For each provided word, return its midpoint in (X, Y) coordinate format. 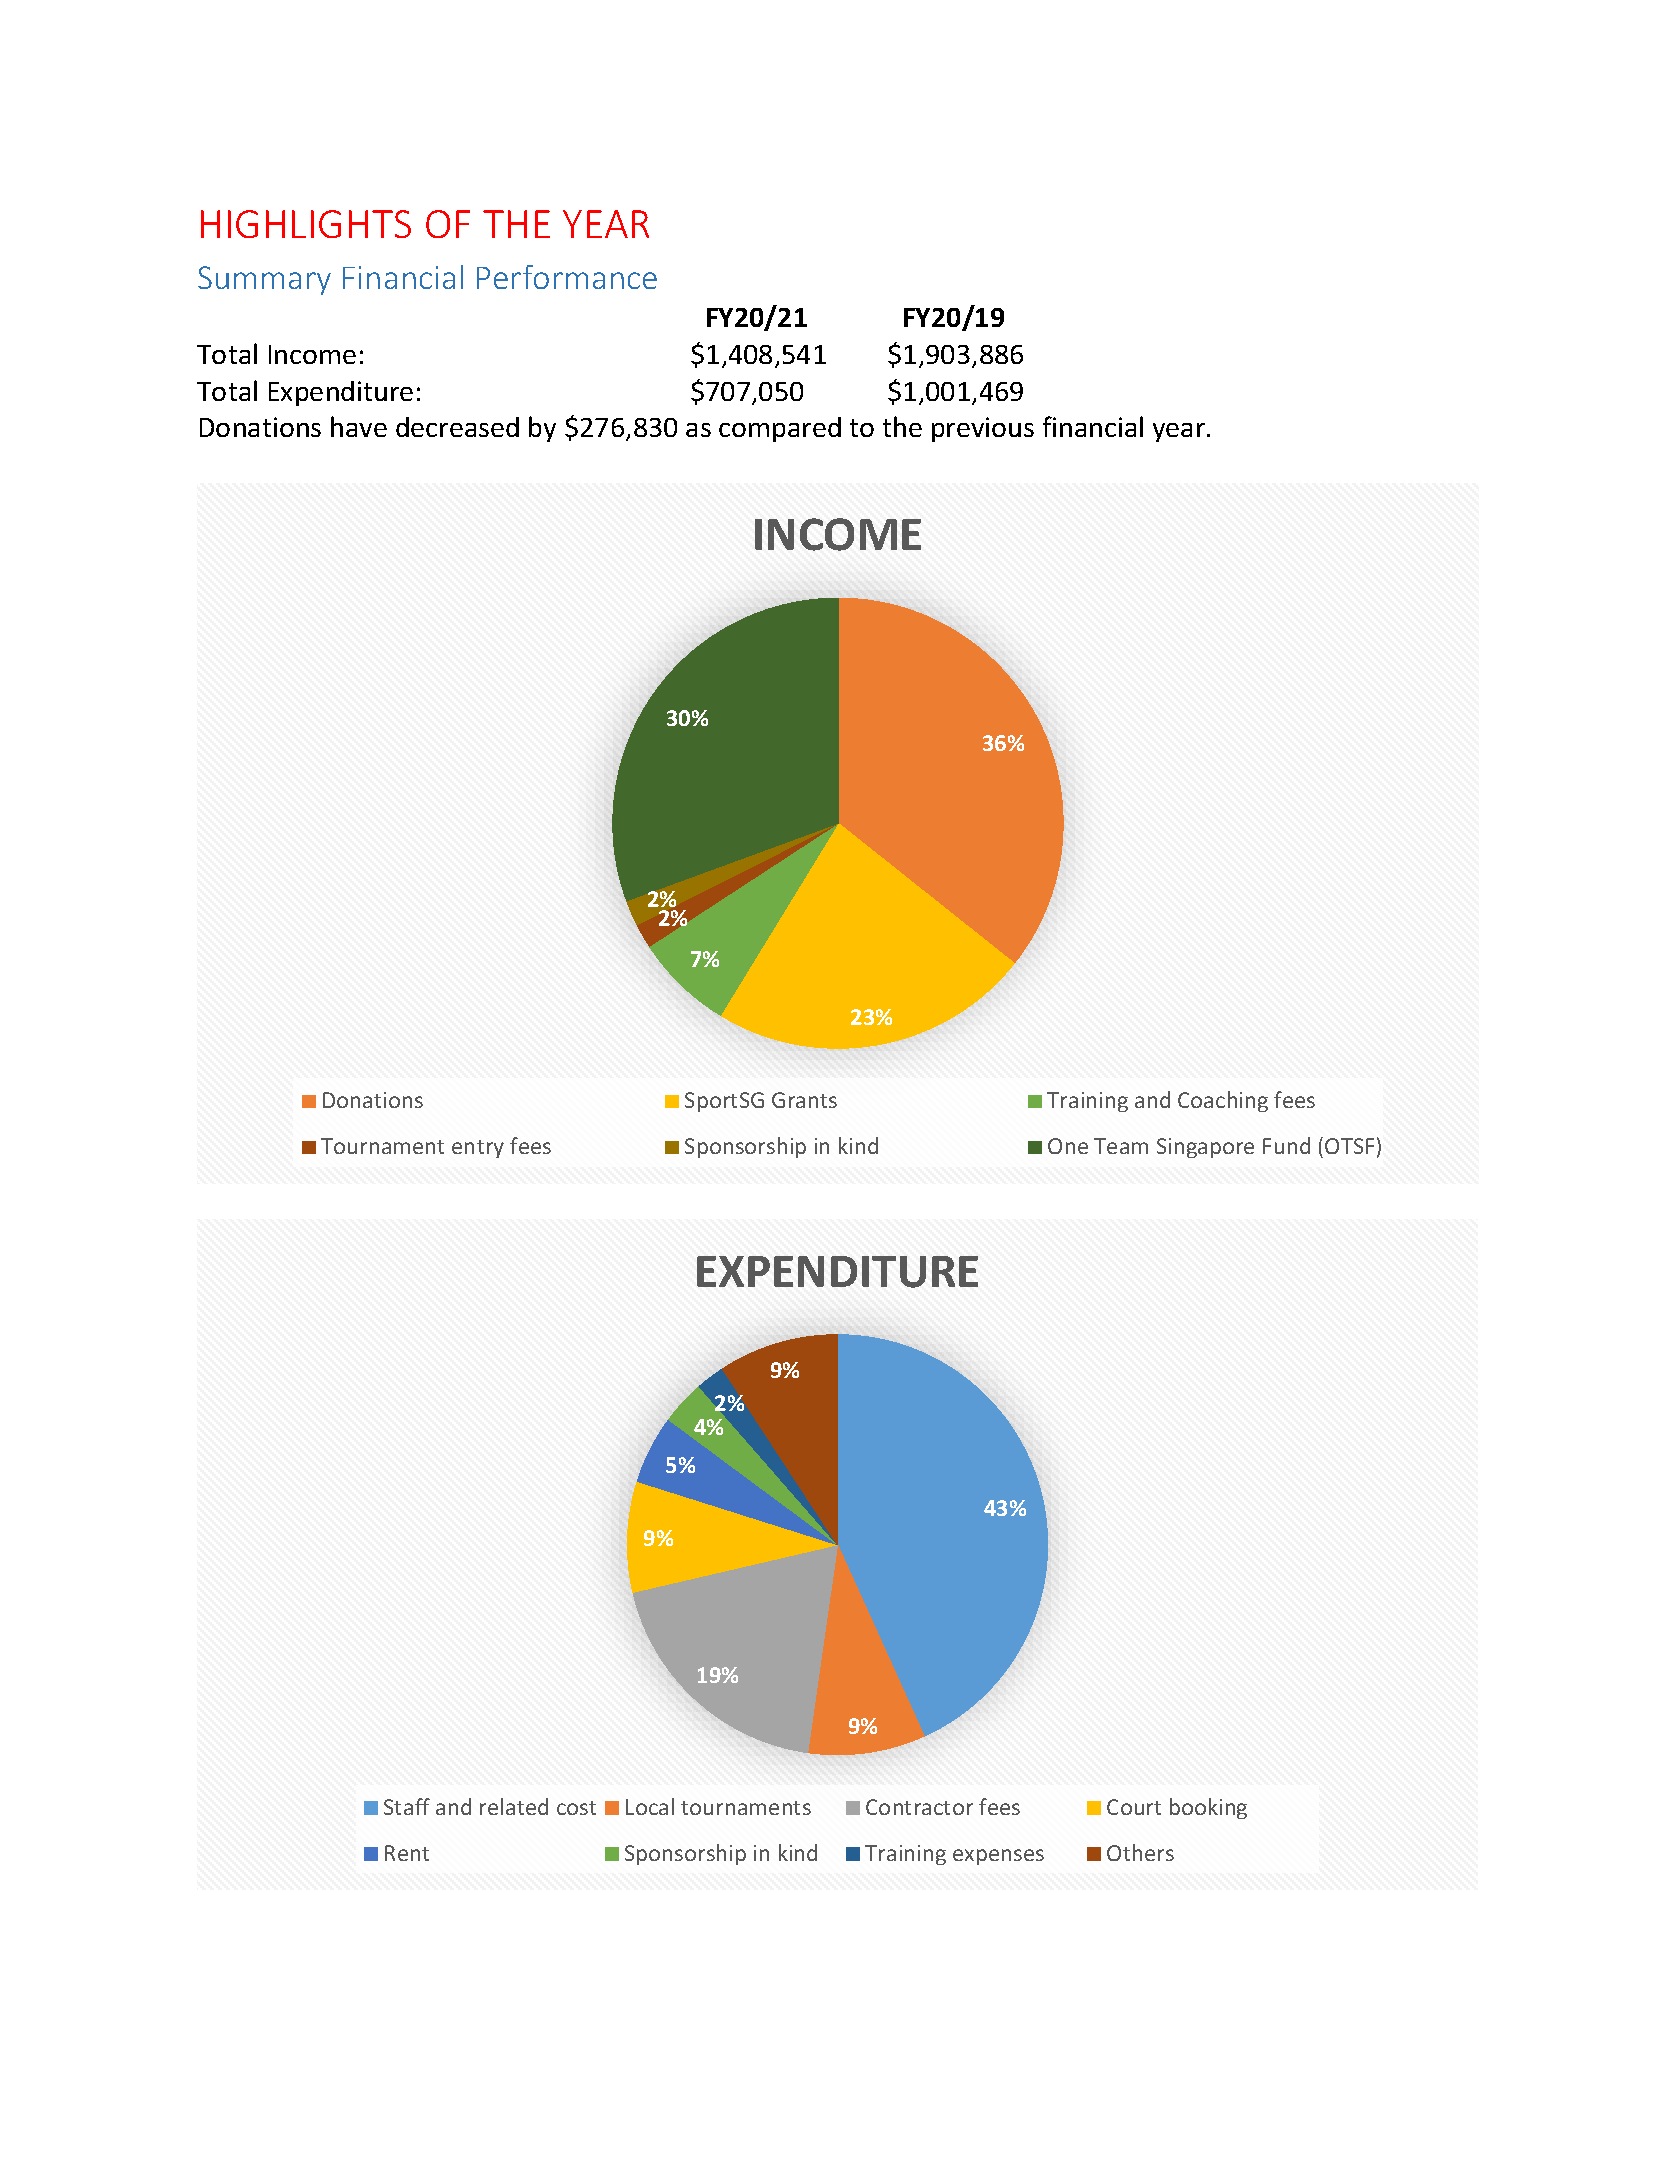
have (359, 426)
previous (983, 429)
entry (478, 1149)
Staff (407, 1806)
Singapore (1205, 1148)
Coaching (1223, 1101)
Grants (804, 1100)
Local (650, 1806)
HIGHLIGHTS (306, 224)
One (1068, 1146)
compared (780, 429)
